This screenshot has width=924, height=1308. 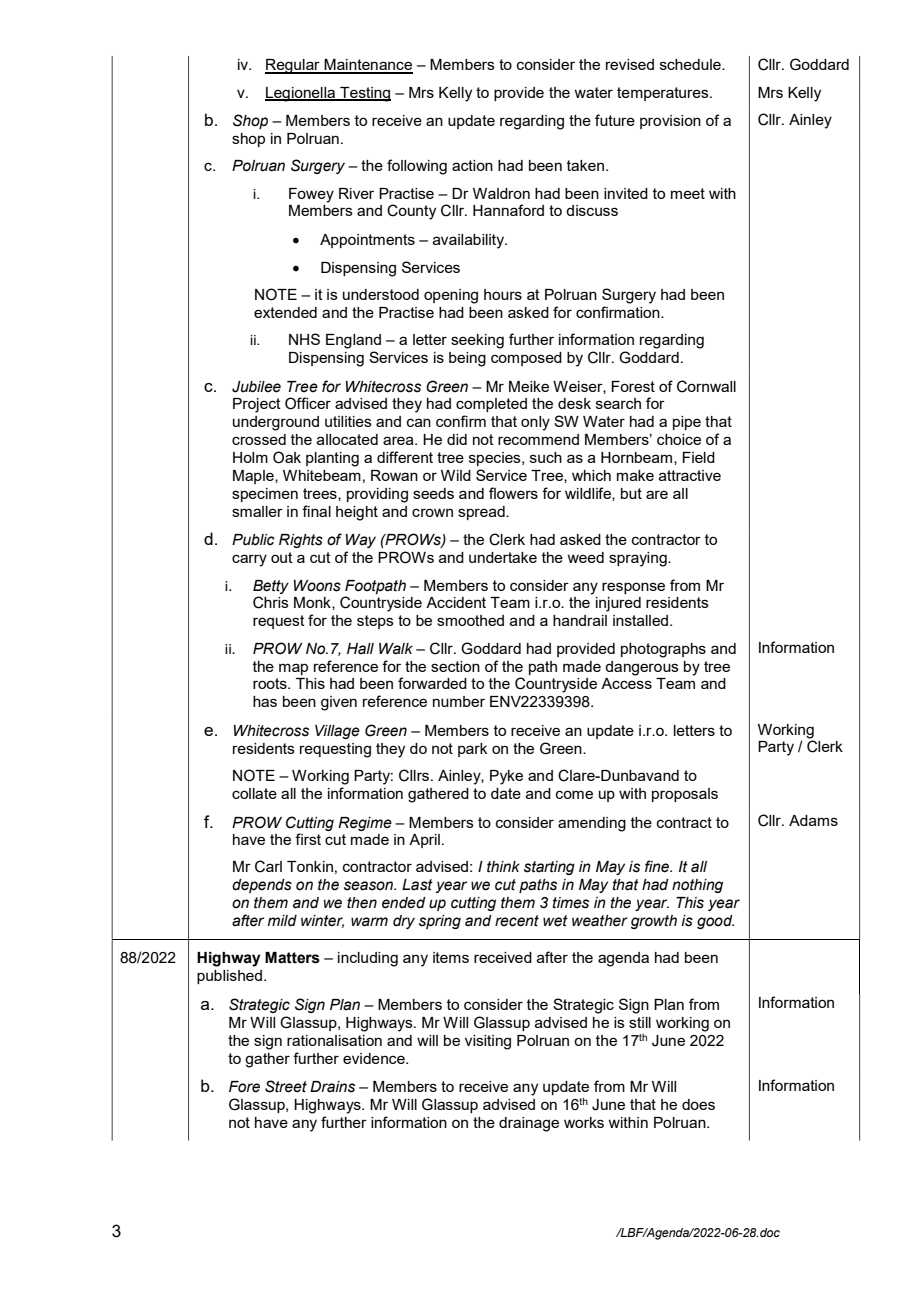 What do you see at coordinates (529, 1124) in the screenshot?
I see `drainage` at bounding box center [529, 1124].
